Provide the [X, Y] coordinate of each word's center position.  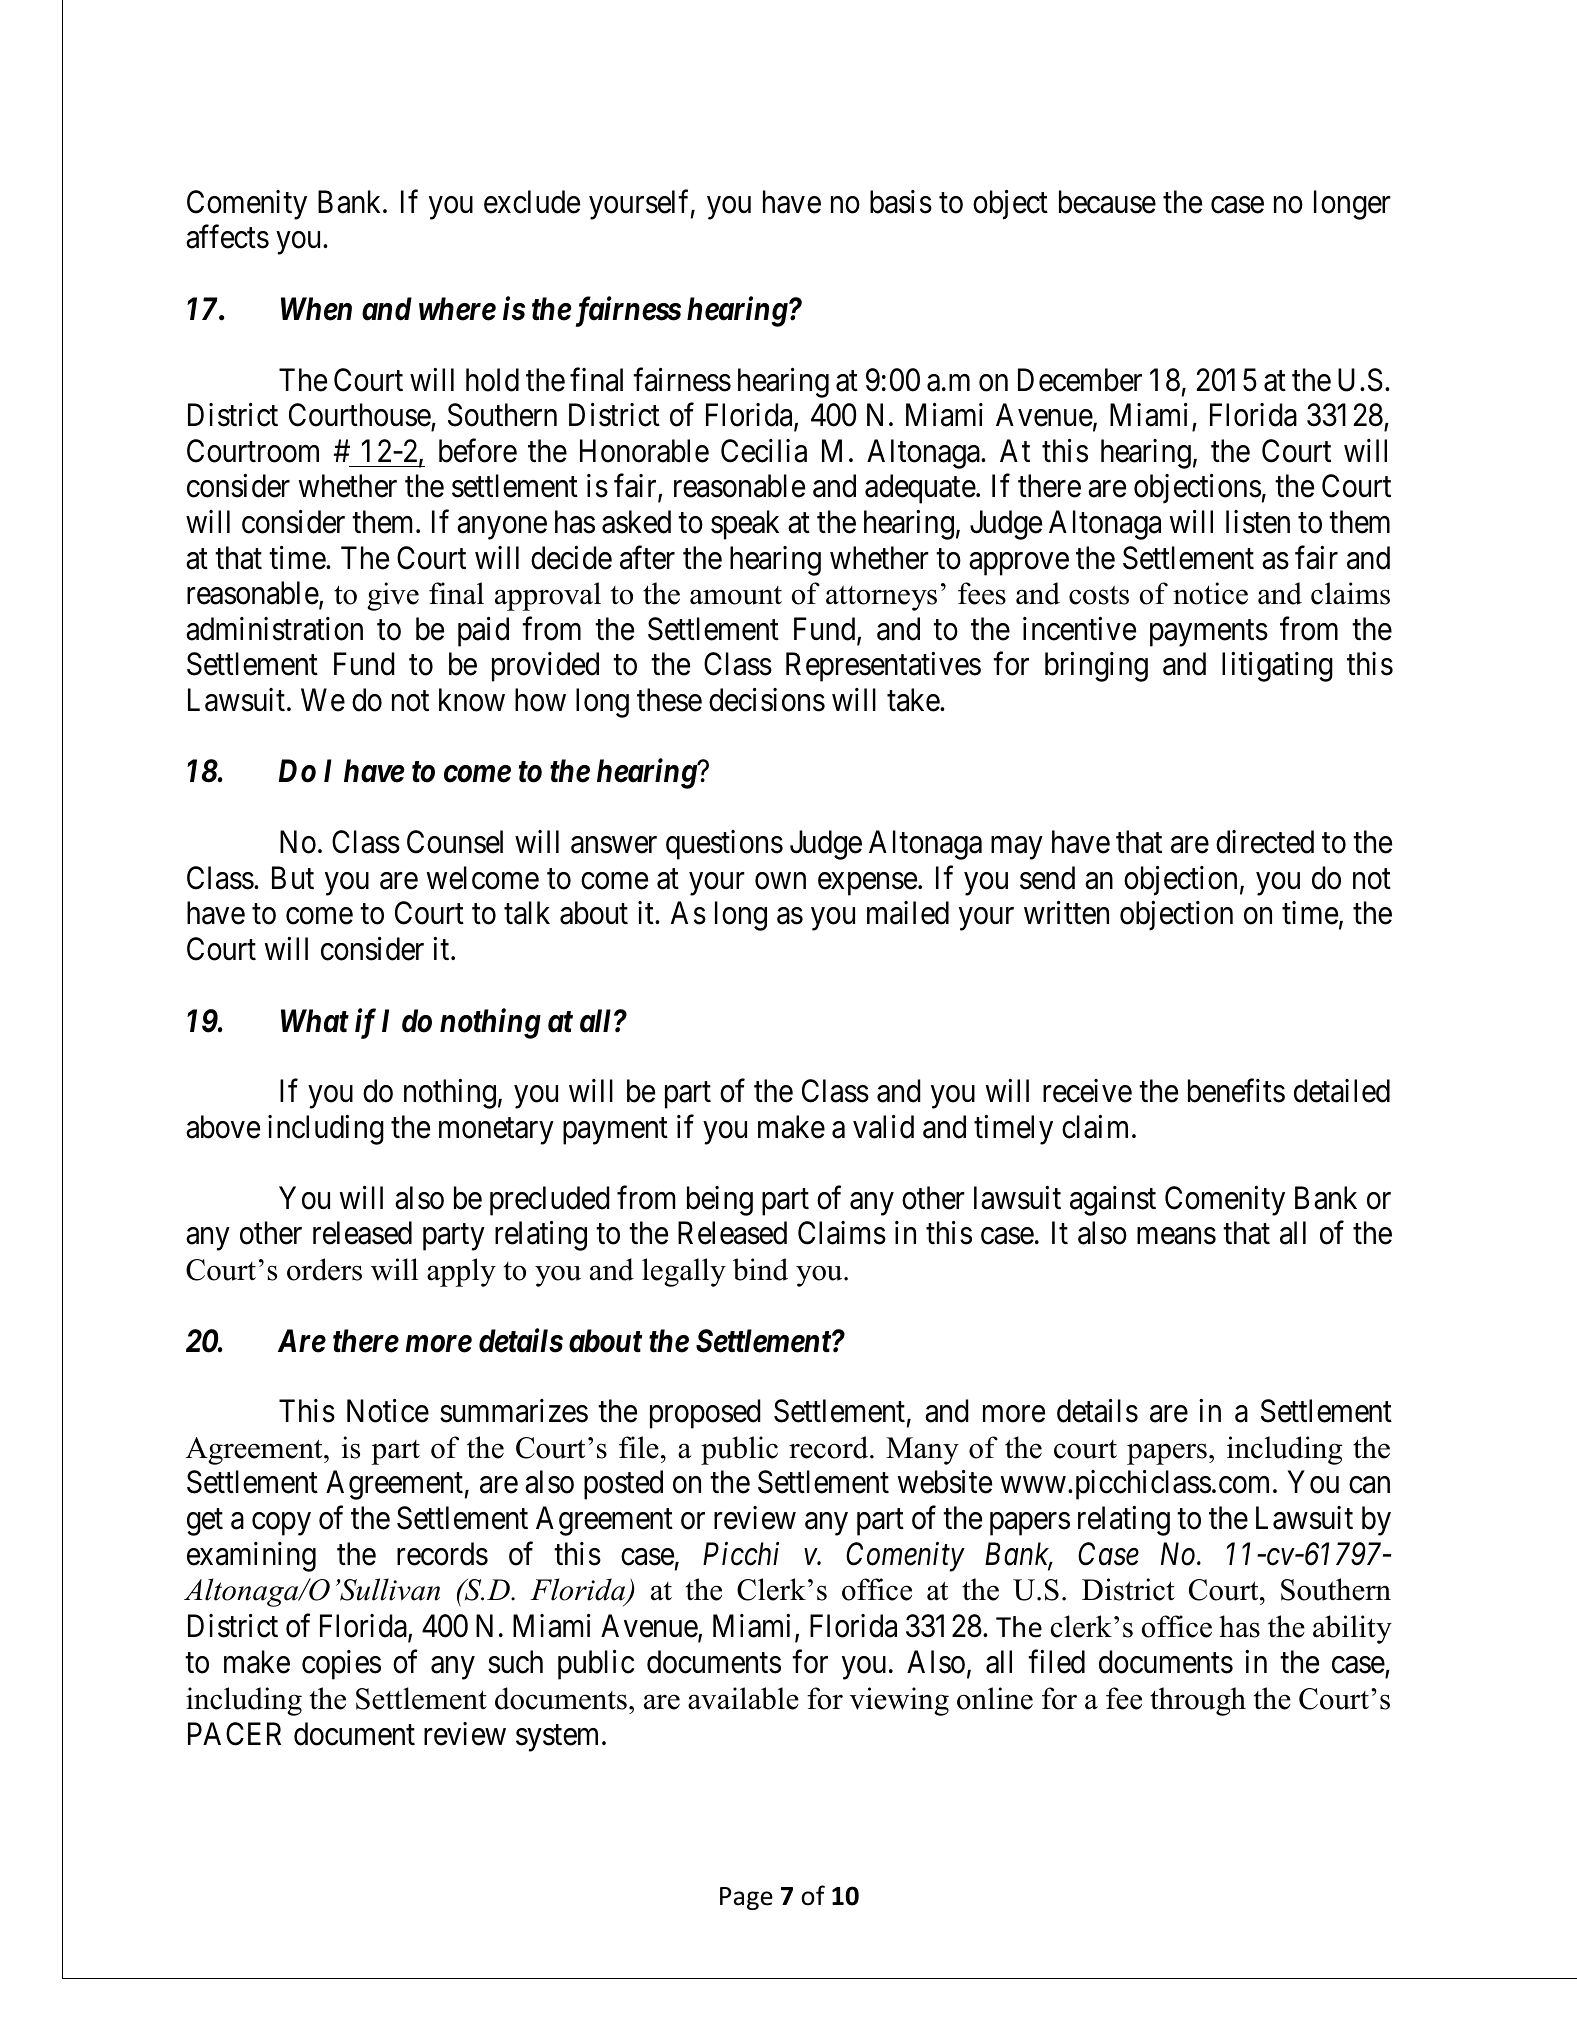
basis [901, 202]
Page [746, 1898]
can [1369, 1485]
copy [281, 1524]
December [1080, 380]
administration [274, 629]
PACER [234, 1734]
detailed [1342, 1091]
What [315, 1021]
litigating [1277, 667]
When [316, 309]
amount [736, 595]
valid [883, 1127]
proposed [705, 1414]
